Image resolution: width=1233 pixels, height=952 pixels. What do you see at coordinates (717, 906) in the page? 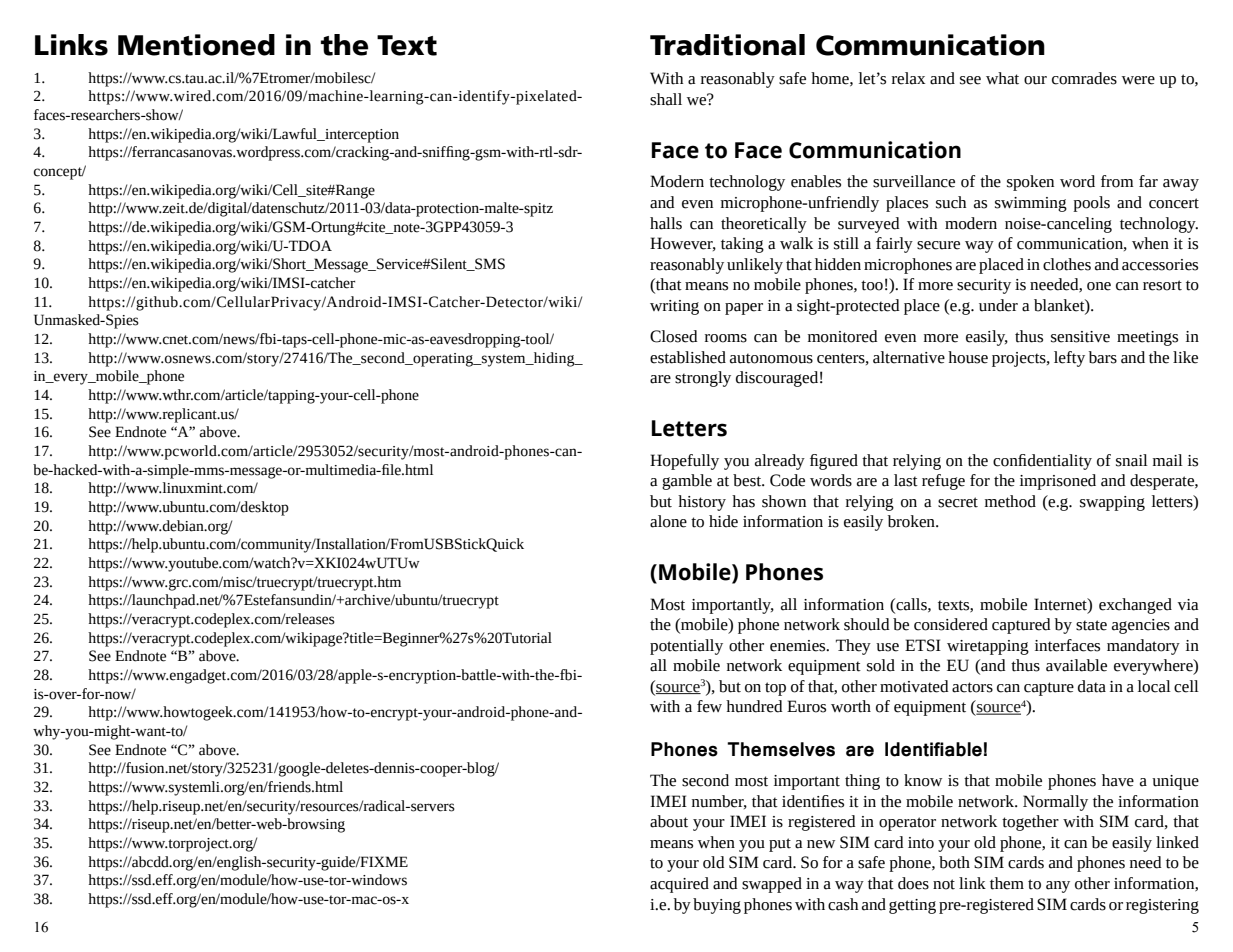
I see `buying` at bounding box center [717, 906].
